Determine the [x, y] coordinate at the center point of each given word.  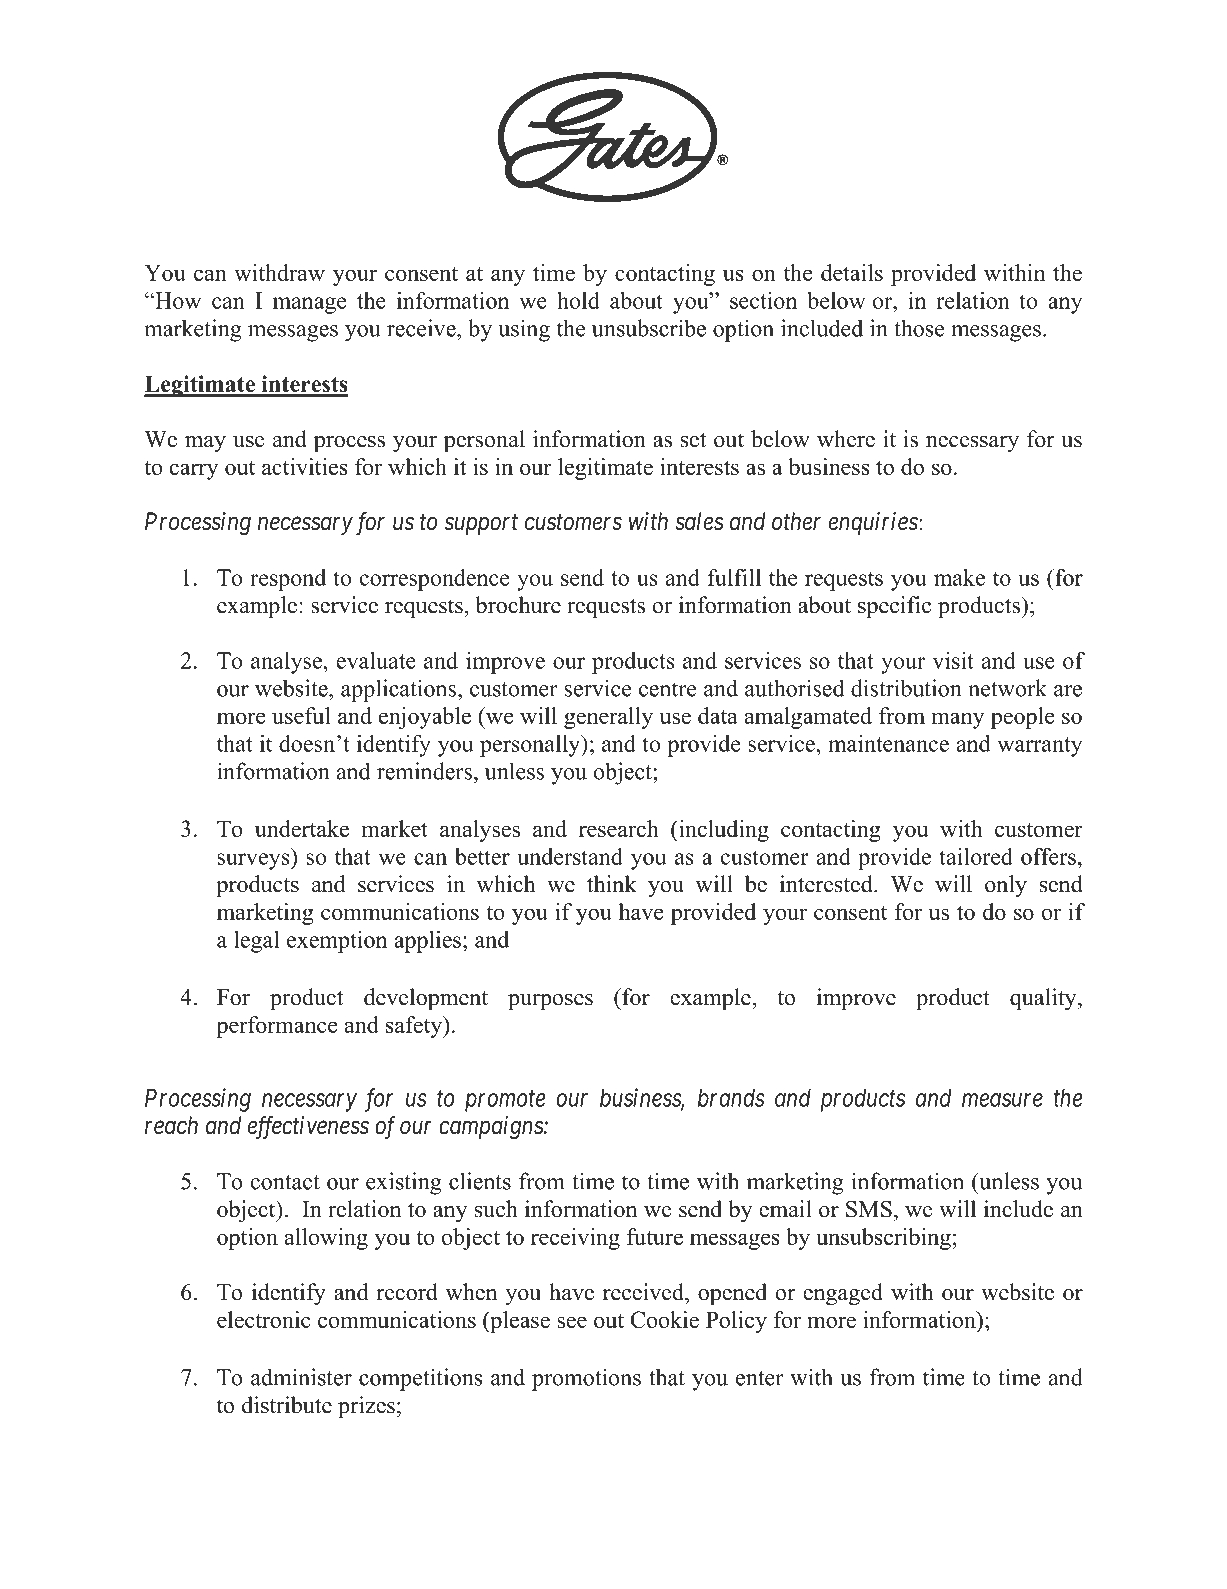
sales [699, 521]
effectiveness [308, 1127]
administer [301, 1377]
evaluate [376, 660]
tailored [976, 856]
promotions [586, 1379]
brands [731, 1098]
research [619, 828]
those [919, 328]
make [959, 577]
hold [578, 300]
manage [309, 305]
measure [1002, 1100]
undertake [302, 828]
